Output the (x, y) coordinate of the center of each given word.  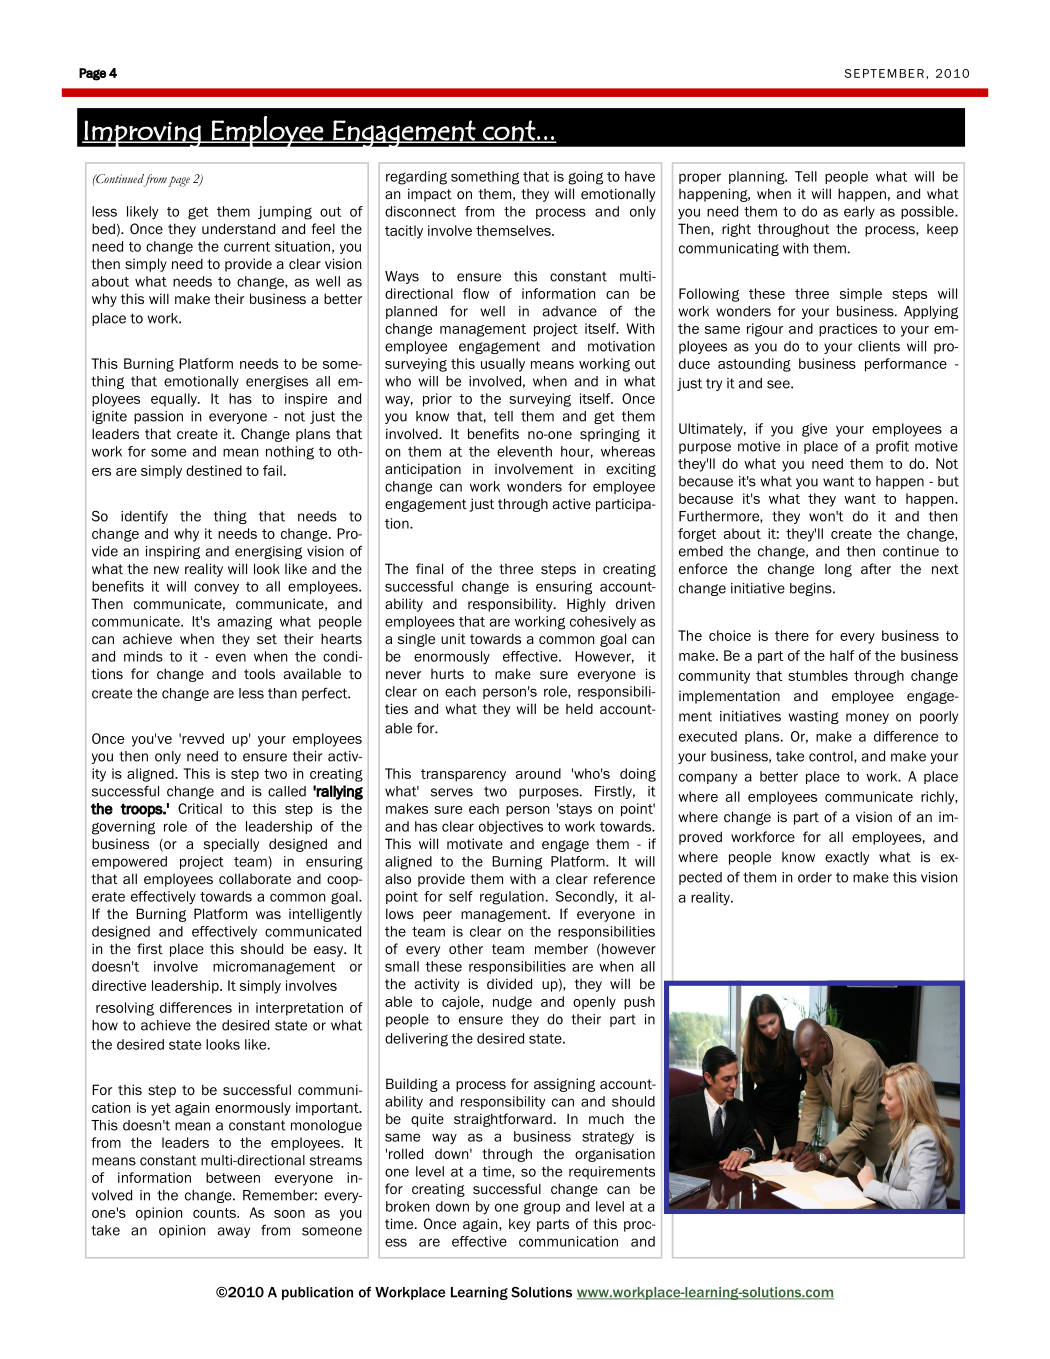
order (815, 877)
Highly (586, 605)
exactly (847, 858)
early (859, 213)
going (585, 178)
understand (238, 228)
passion (158, 417)
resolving (125, 1009)
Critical (200, 808)
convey (216, 588)
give (814, 430)
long (838, 570)
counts (215, 1213)
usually (503, 365)
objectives (511, 827)
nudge (512, 1003)
